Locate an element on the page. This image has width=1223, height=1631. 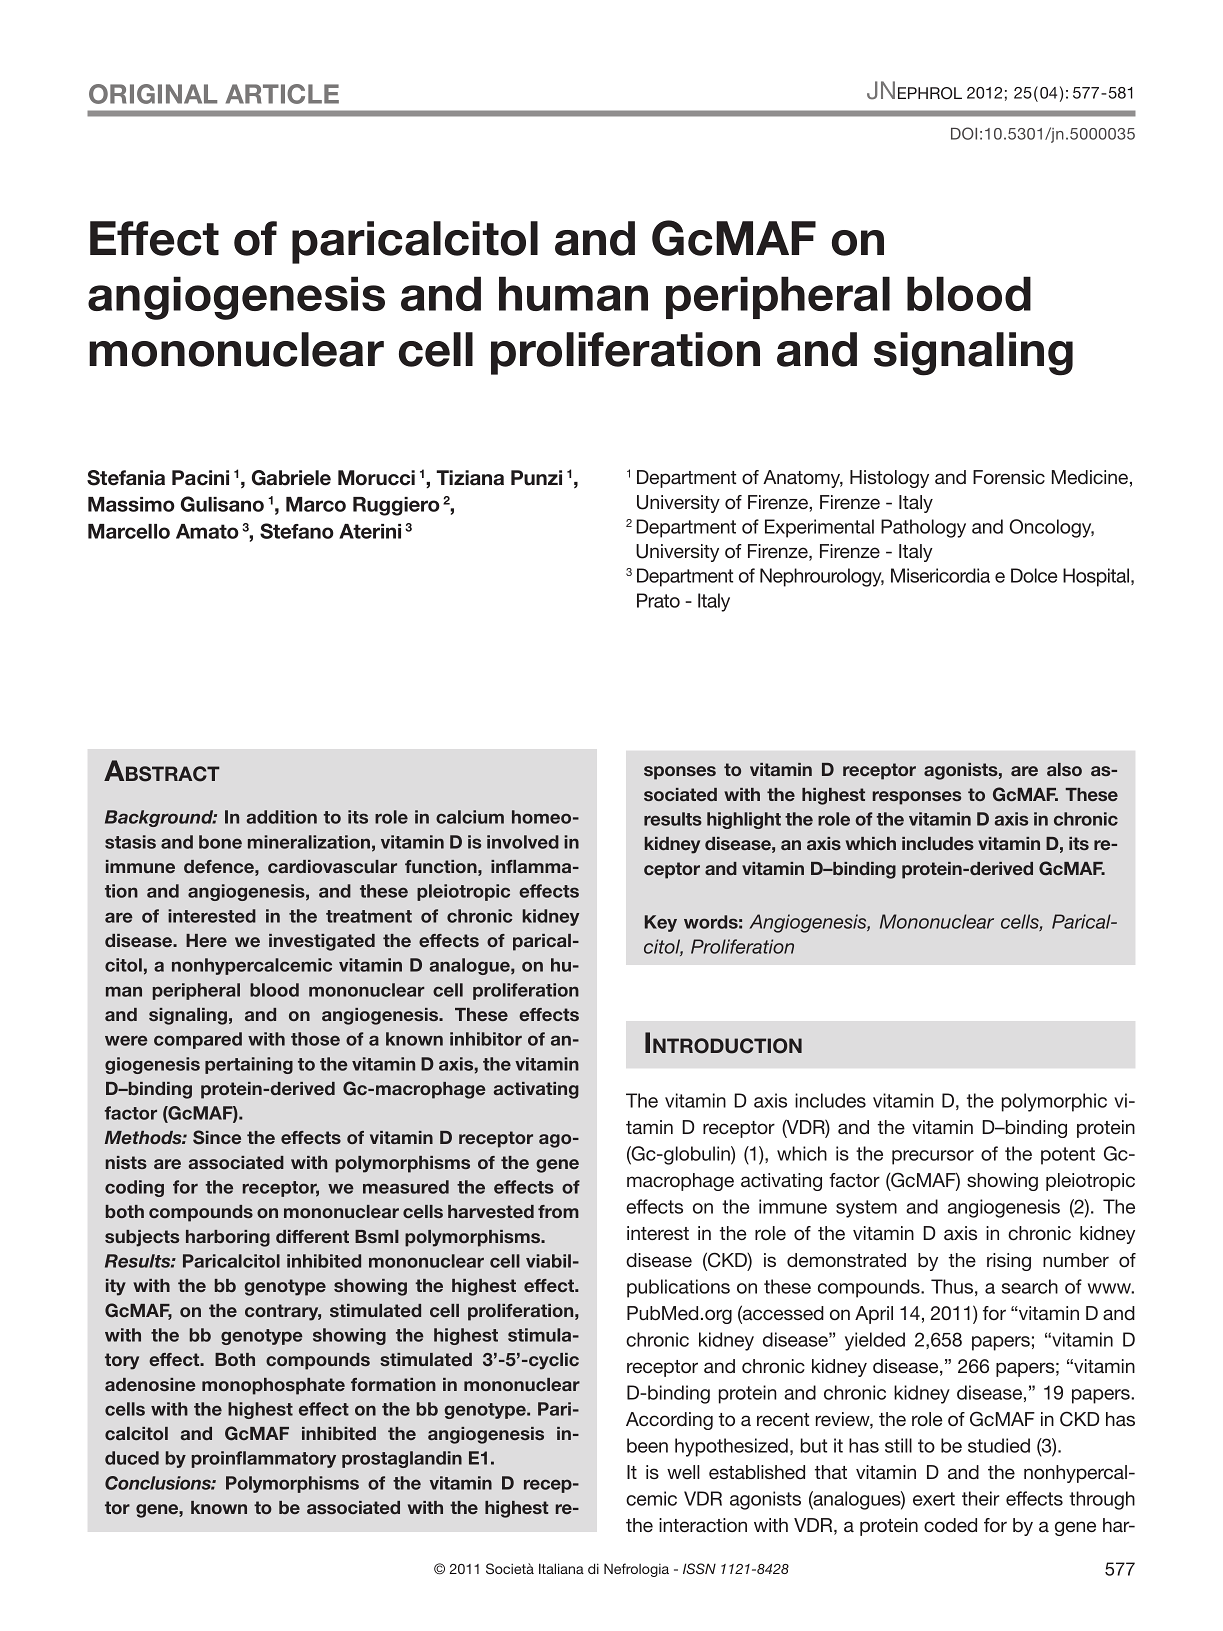
Pathology is located at coordinates (923, 528).
